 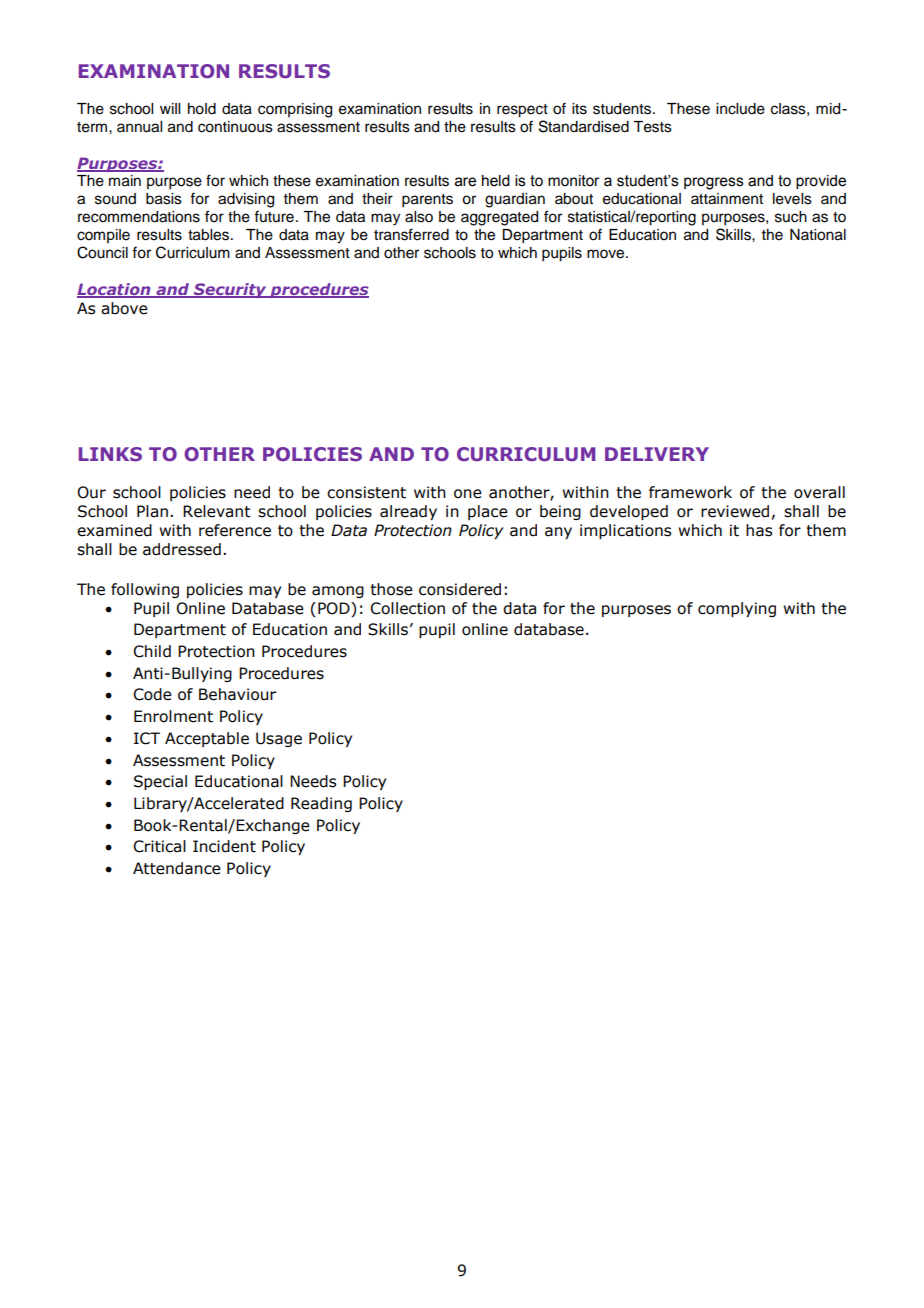 I want to click on one, so click(x=468, y=494).
